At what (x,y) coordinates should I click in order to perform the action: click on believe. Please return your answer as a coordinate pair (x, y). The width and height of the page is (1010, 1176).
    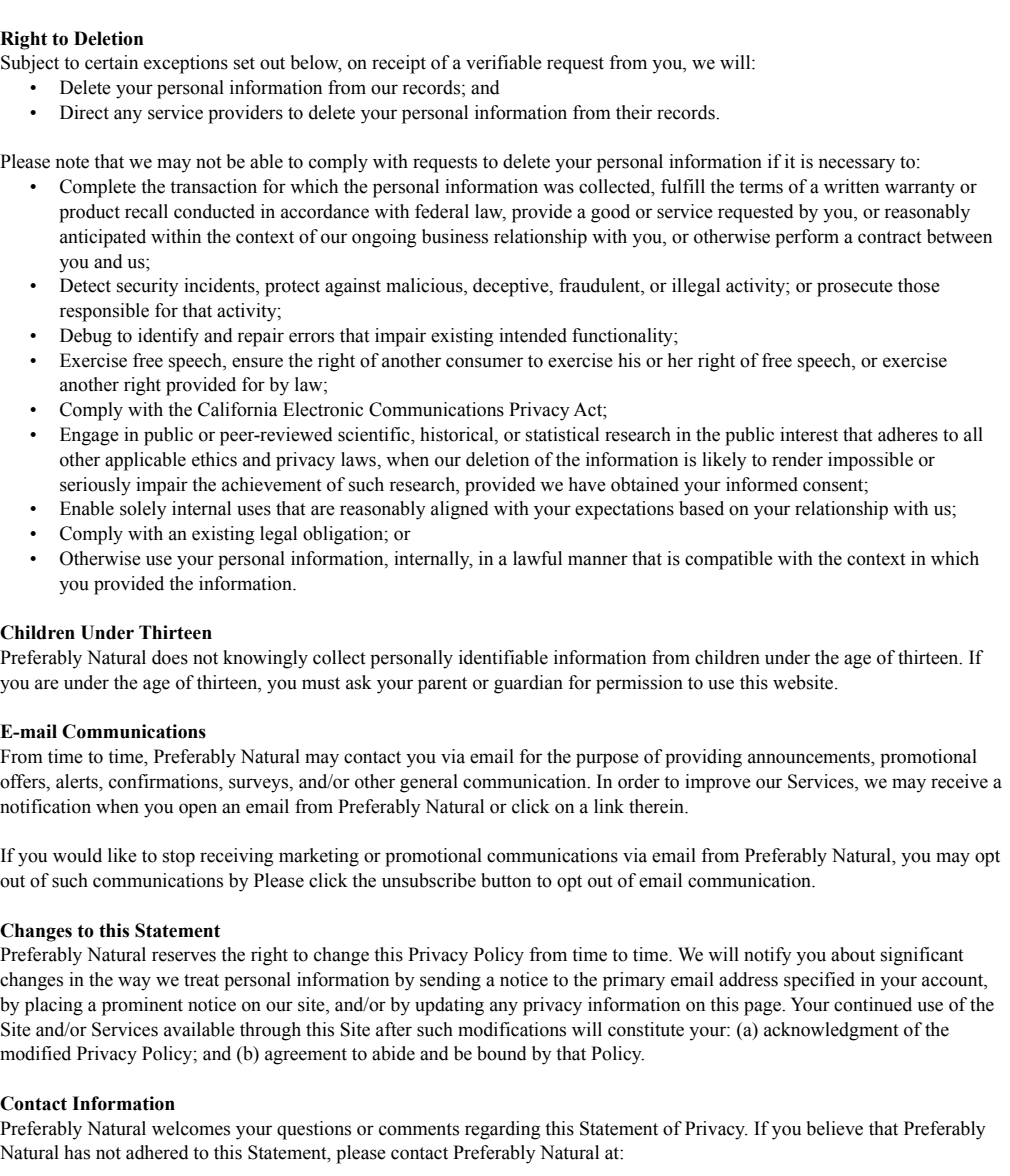
    Looking at the image, I should click on (835, 1128).
